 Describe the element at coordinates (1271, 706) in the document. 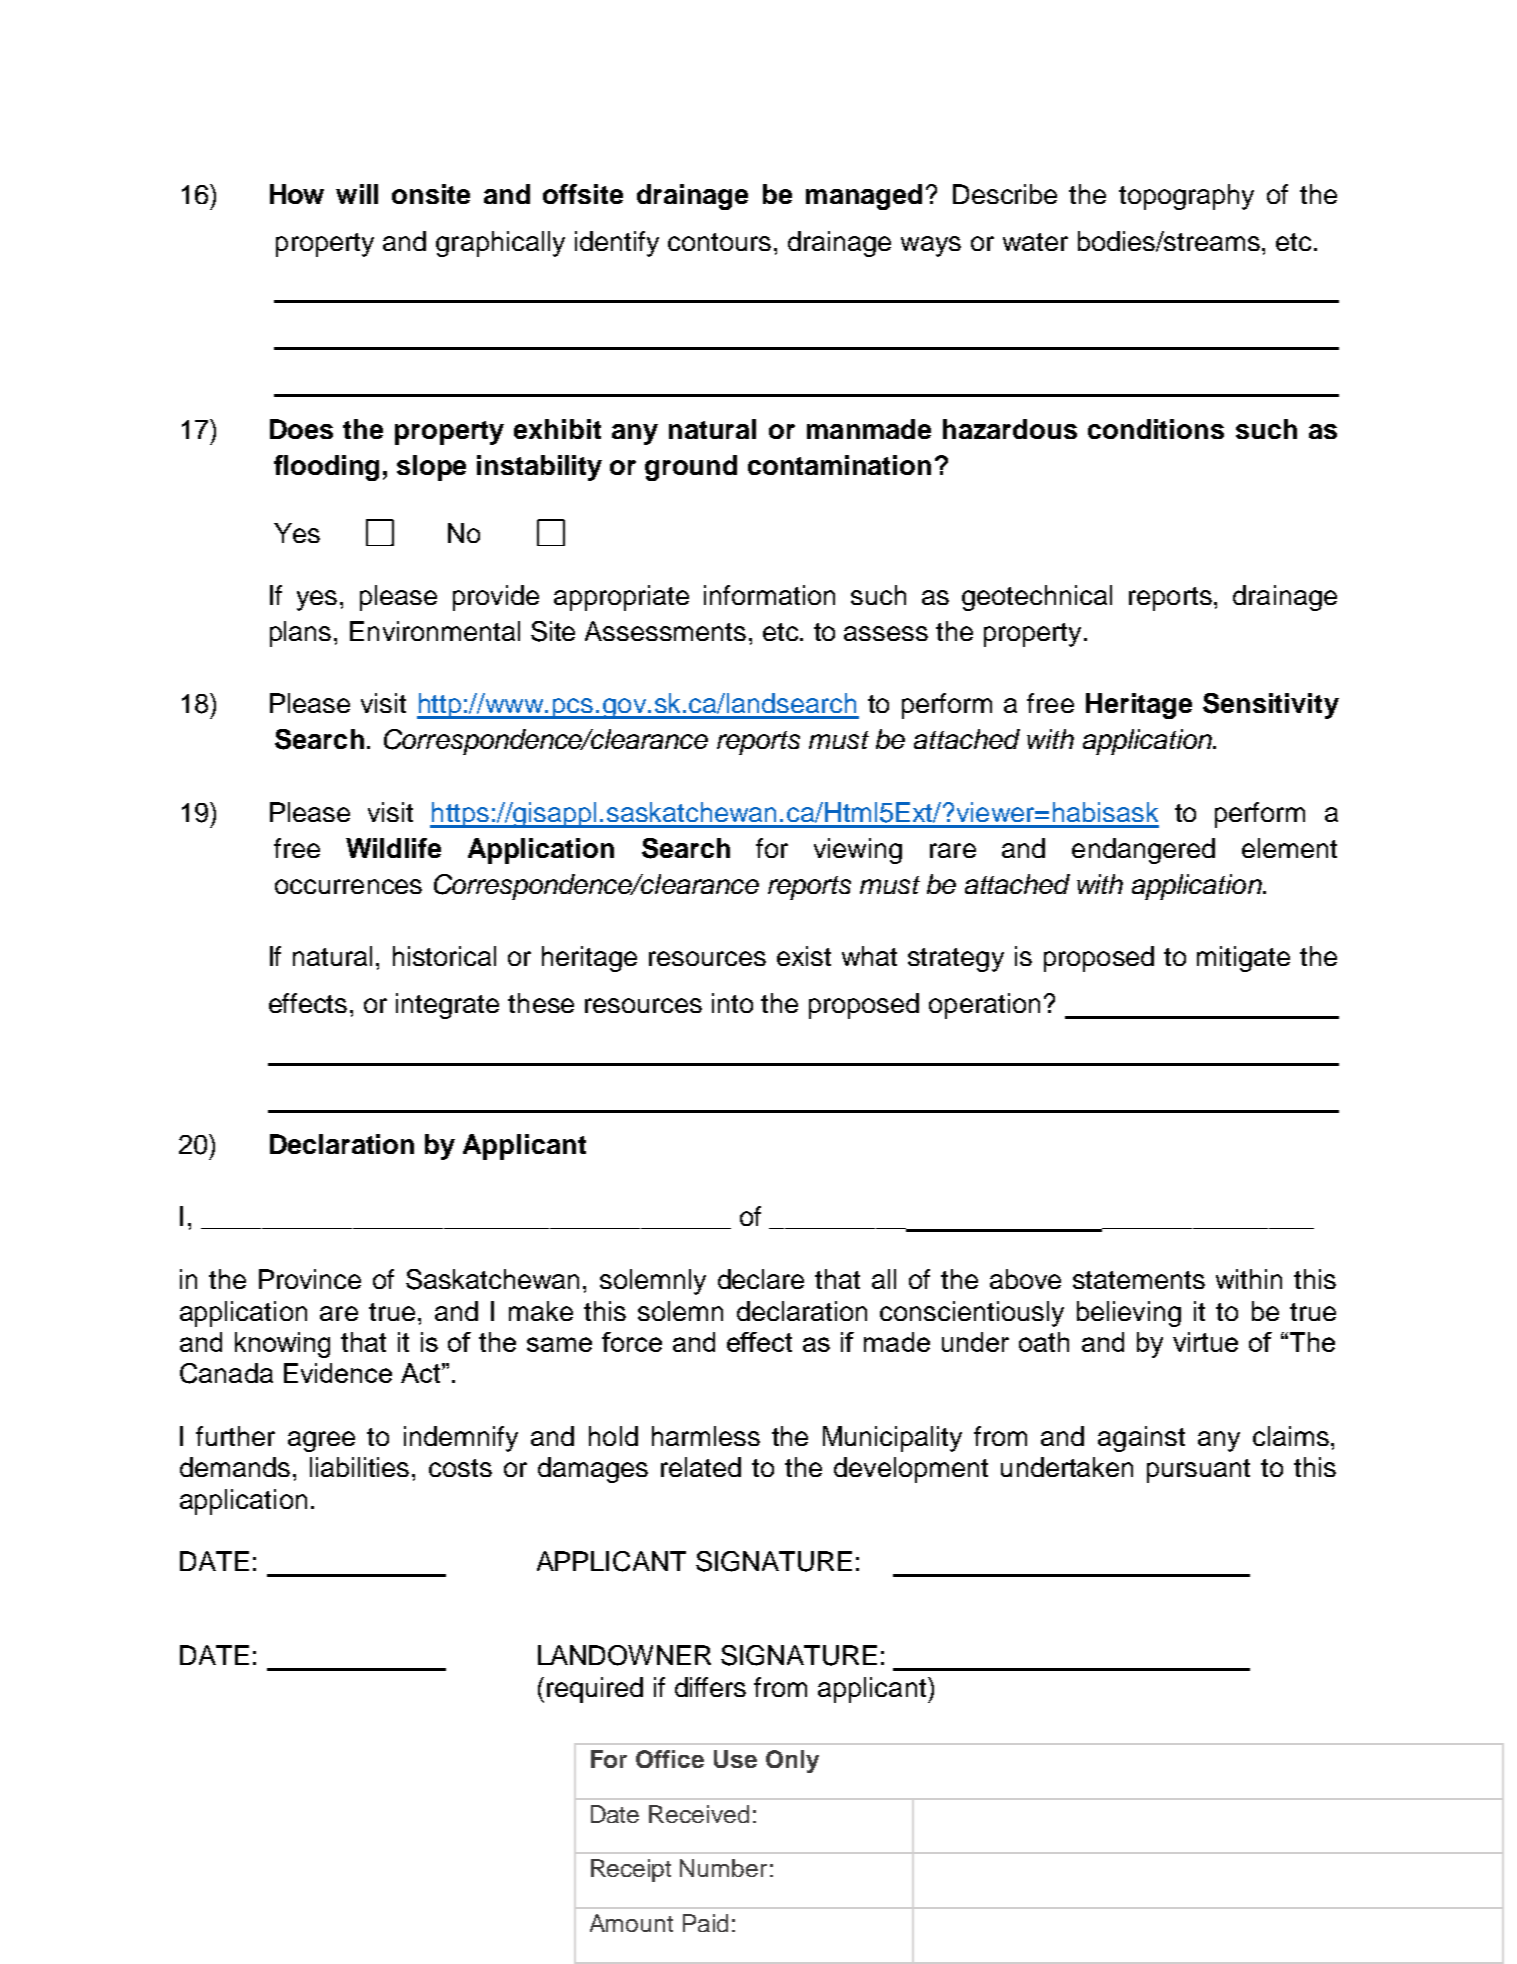

I see `Sensitivity` at that location.
